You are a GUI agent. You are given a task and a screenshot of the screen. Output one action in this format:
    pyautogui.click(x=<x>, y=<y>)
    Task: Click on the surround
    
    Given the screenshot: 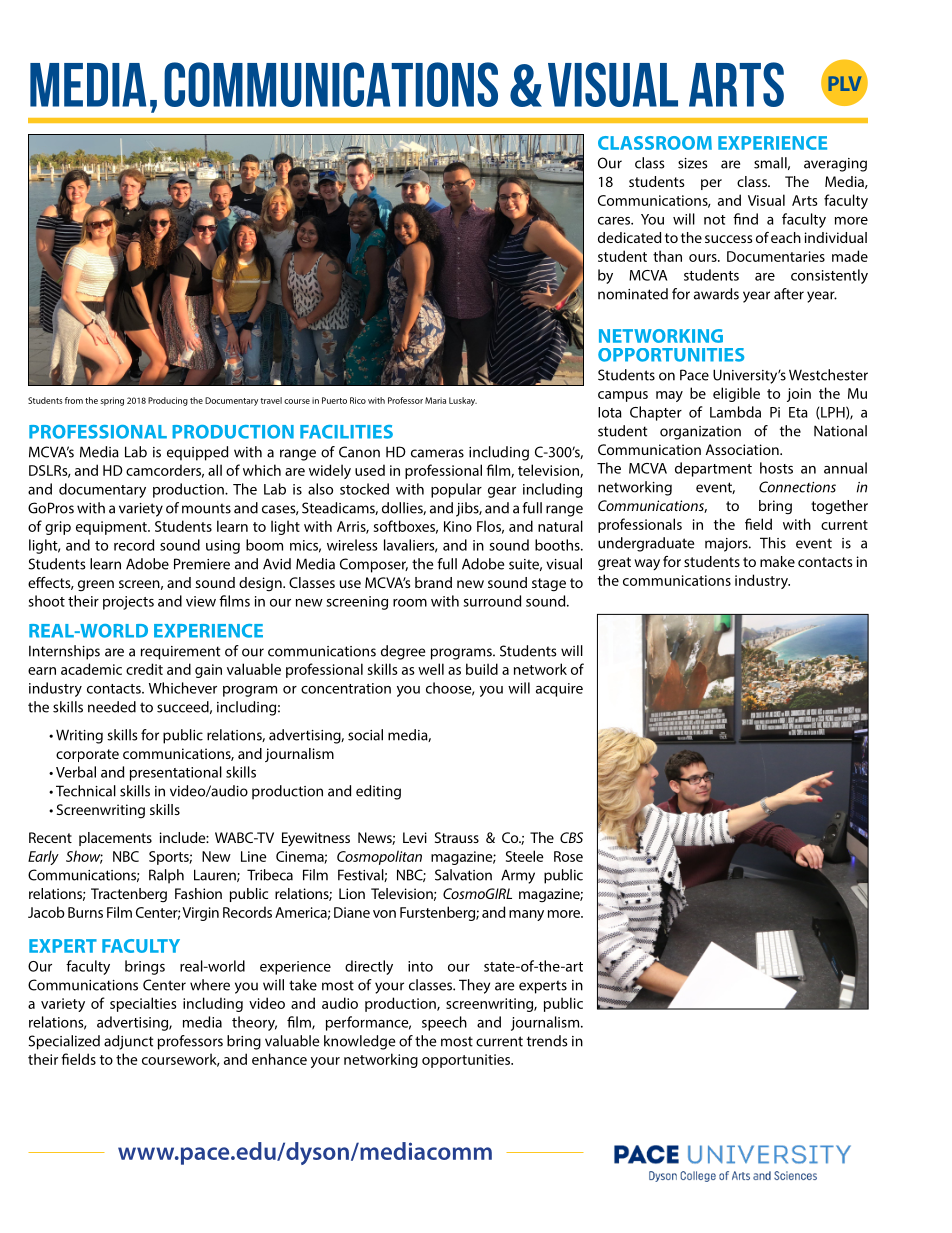 What is the action you would take?
    pyautogui.click(x=492, y=601)
